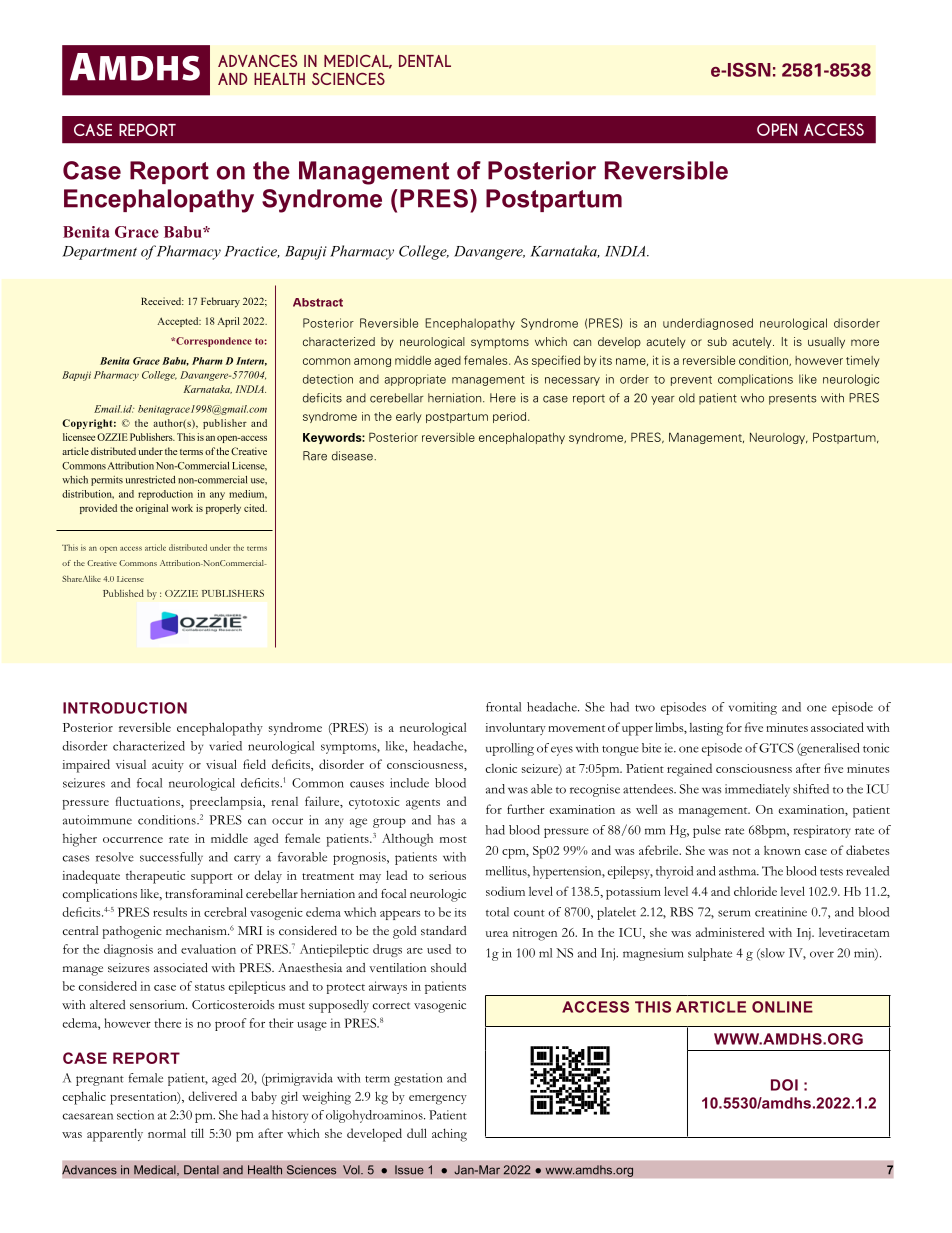 The image size is (952, 1233). What do you see at coordinates (449, 1135) in the document?
I see `aching` at bounding box center [449, 1135].
